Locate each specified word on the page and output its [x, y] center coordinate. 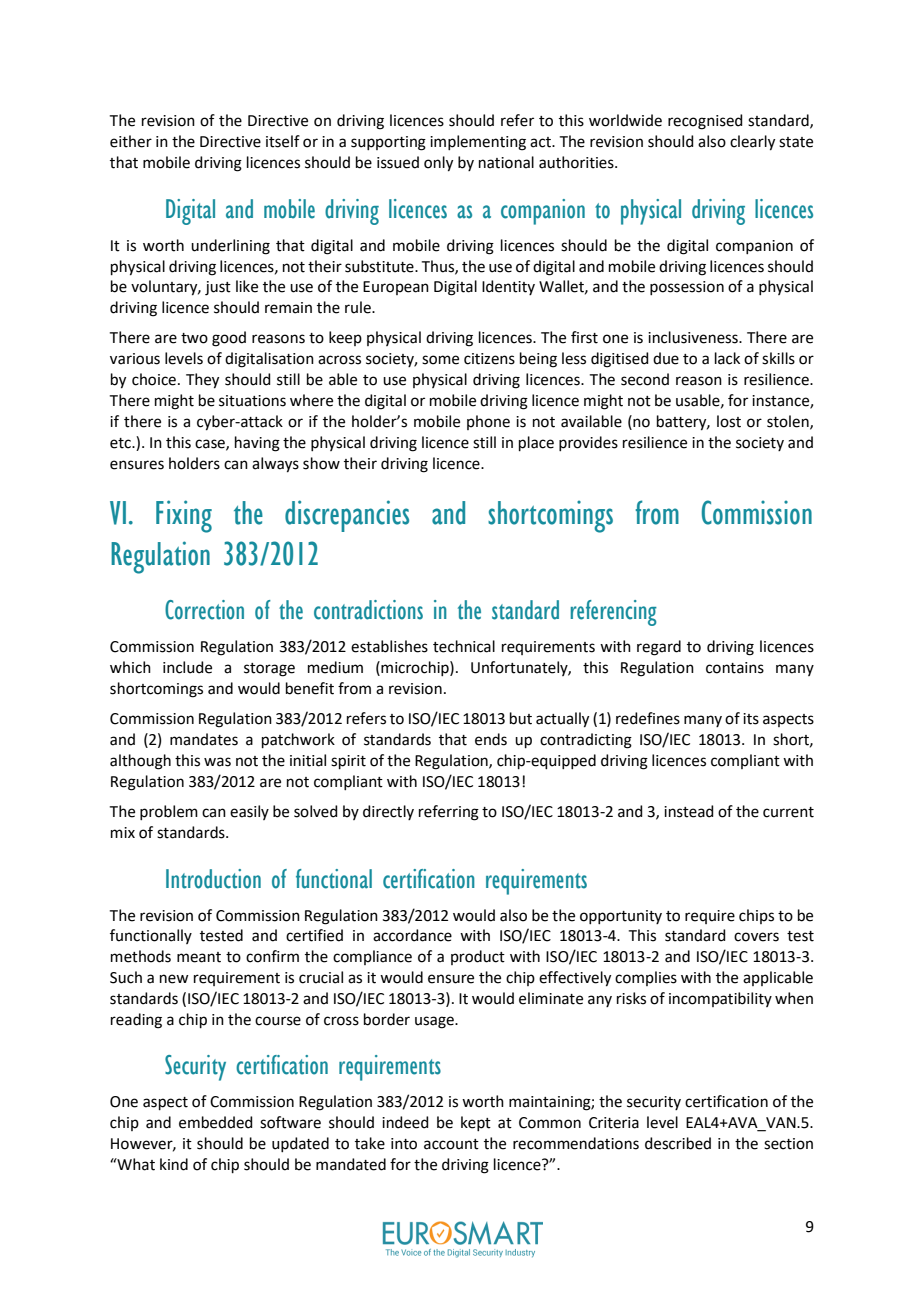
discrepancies [347, 516]
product [478, 957]
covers [756, 937]
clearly [752, 143]
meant [199, 957]
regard [659, 648]
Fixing [184, 516]
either [131, 141]
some [440, 360]
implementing [478, 143]
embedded [216, 1122]
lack [727, 358]
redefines [648, 718]
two [194, 338]
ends [491, 739]
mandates [204, 739]
